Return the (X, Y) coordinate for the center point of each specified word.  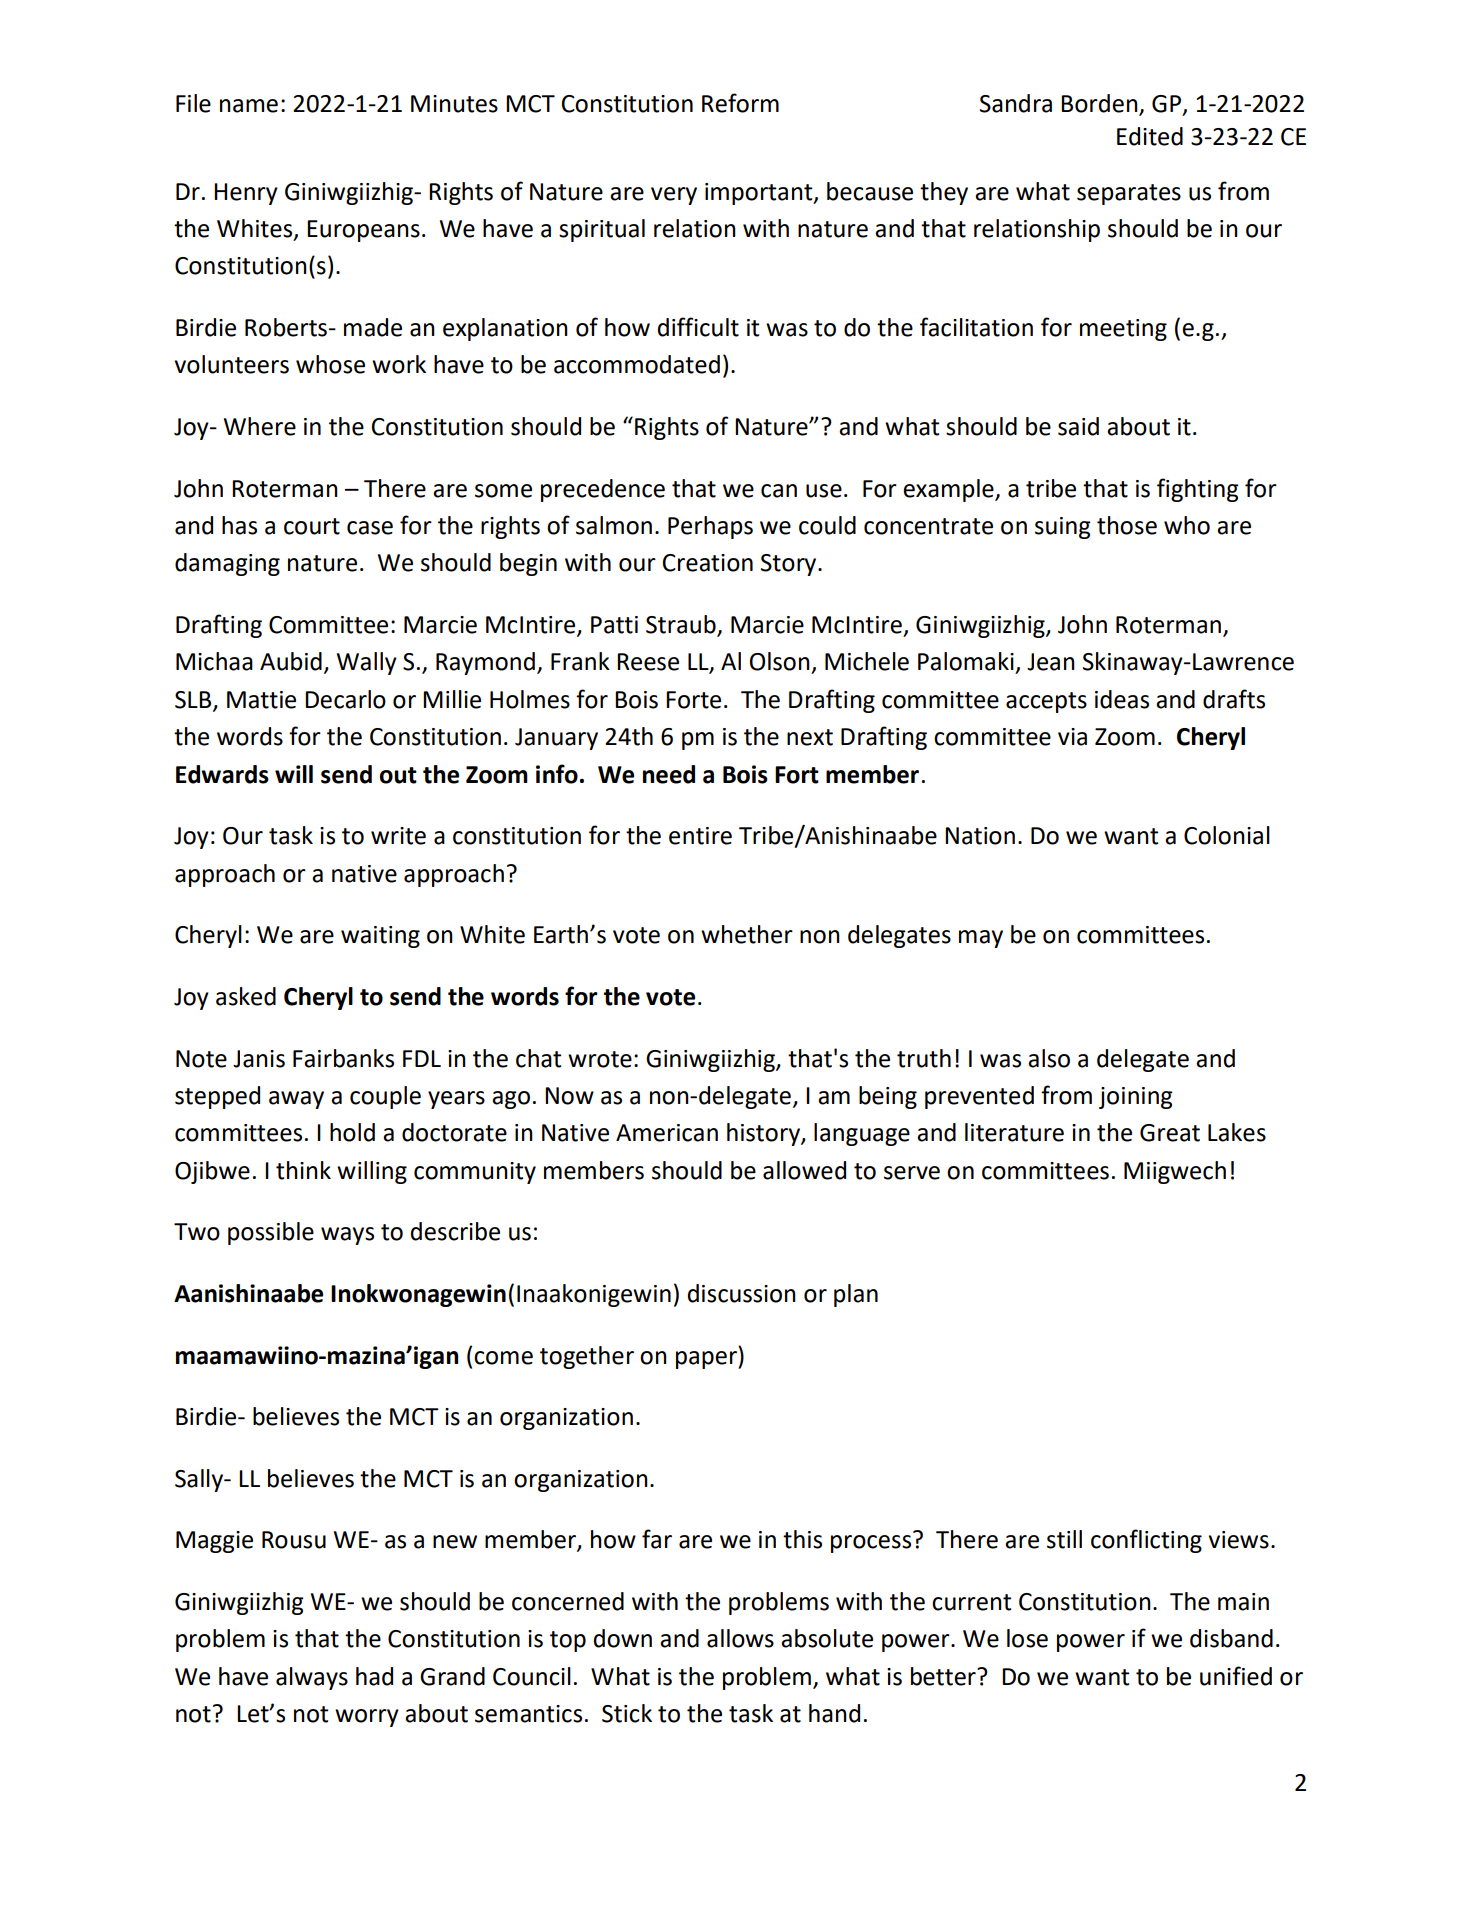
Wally (367, 663)
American (667, 1133)
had (374, 1676)
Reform (740, 103)
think (303, 1170)
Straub (682, 625)
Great (1170, 1133)
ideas (1122, 699)
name (249, 106)
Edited (1150, 136)
